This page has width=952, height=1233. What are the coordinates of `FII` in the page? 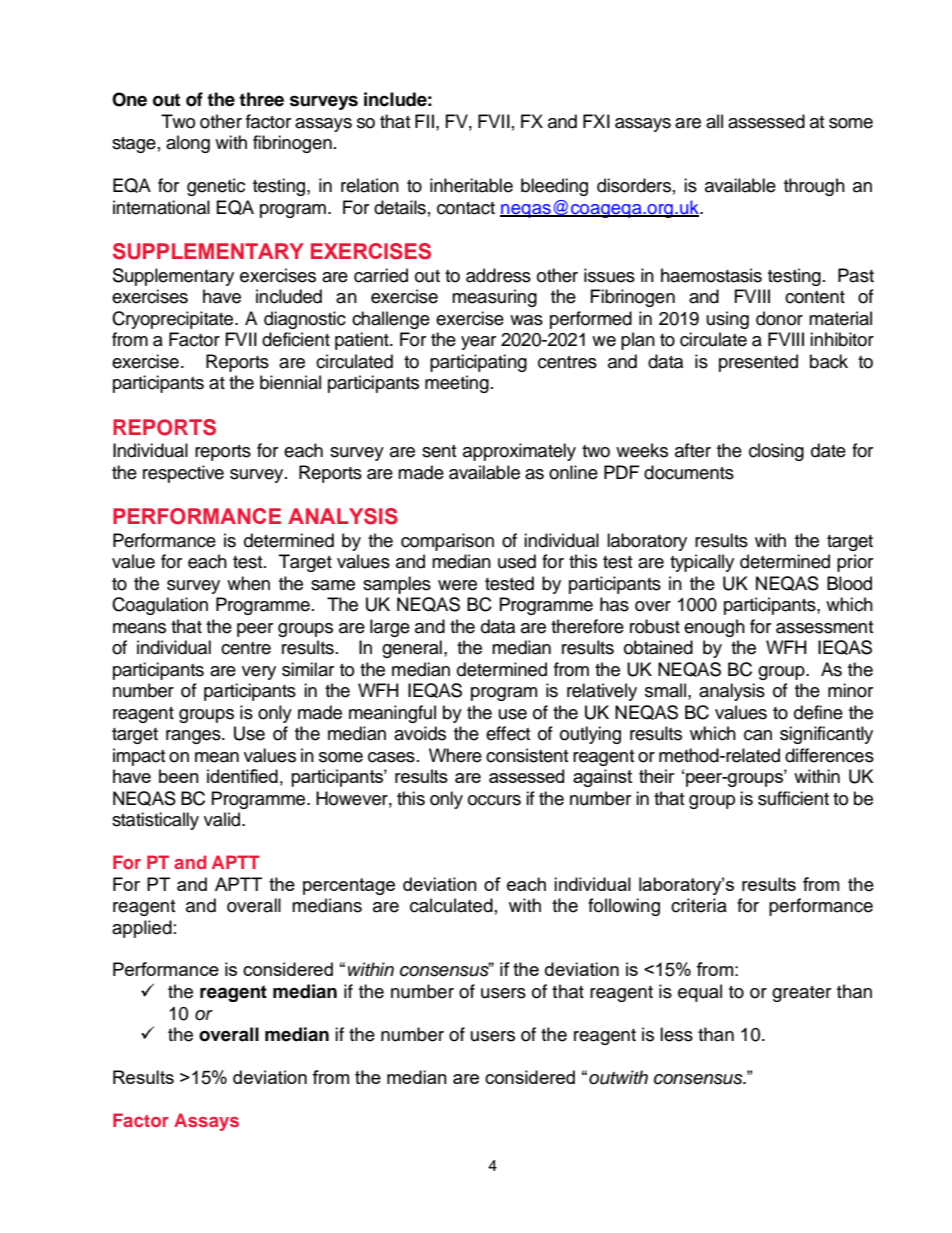 It's located at (426, 121).
